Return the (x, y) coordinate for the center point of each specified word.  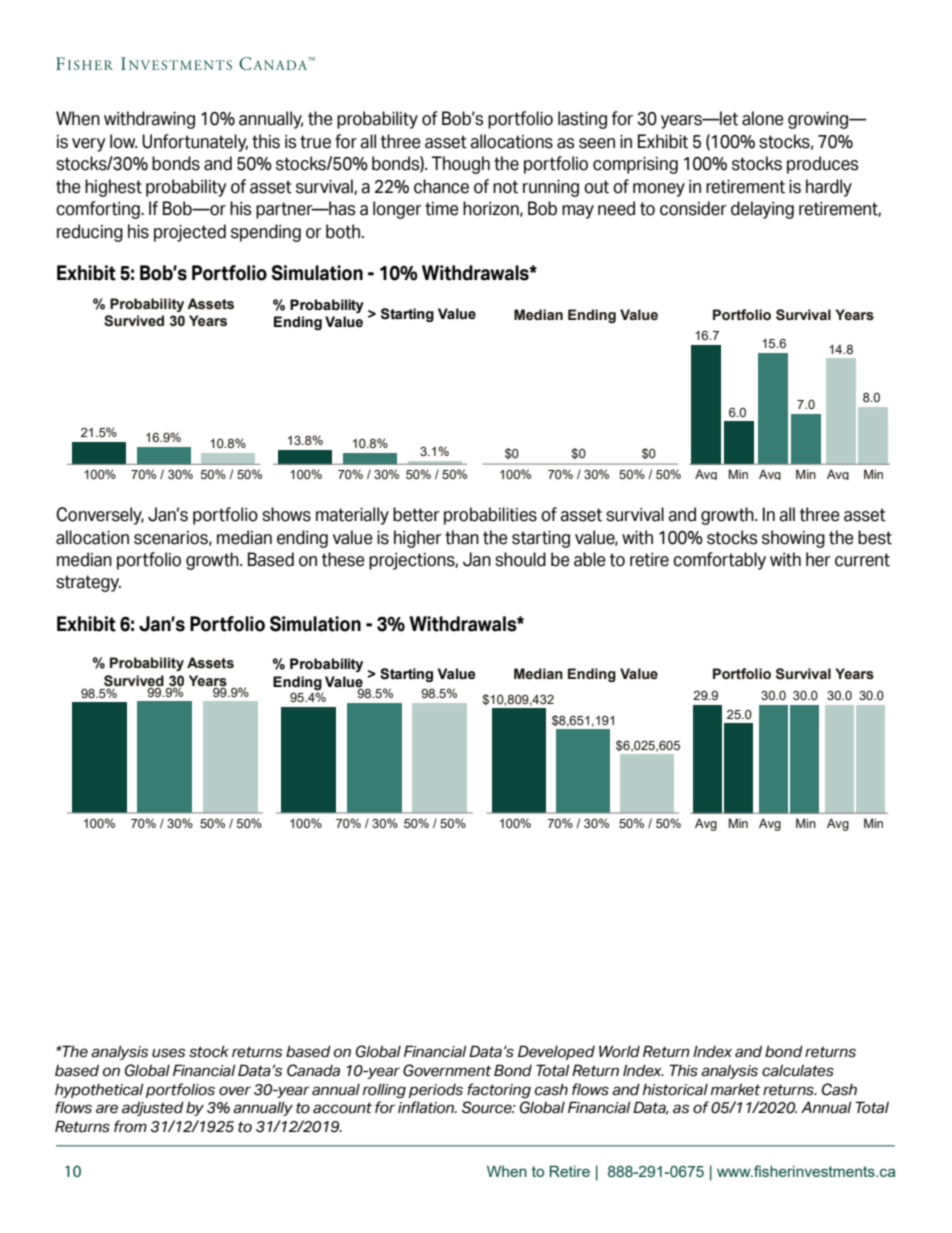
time (442, 209)
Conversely (100, 516)
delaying (762, 210)
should (520, 559)
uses (168, 1053)
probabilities (490, 516)
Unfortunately (195, 143)
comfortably (719, 561)
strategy (88, 583)
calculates (798, 1071)
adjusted (153, 1109)
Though (461, 165)
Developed (556, 1052)
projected (190, 233)
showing (793, 539)
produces (822, 165)
